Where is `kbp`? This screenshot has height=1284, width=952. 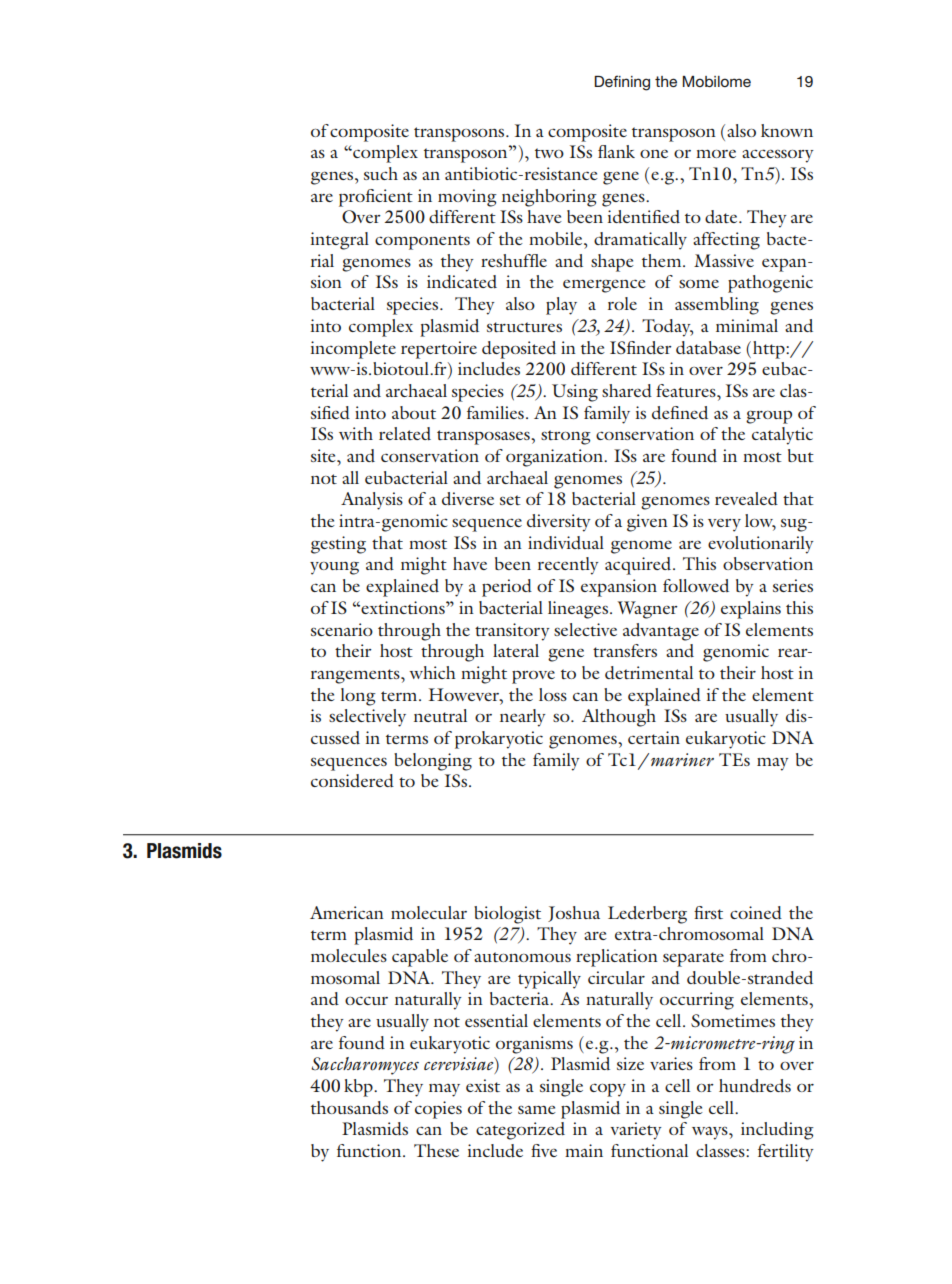
kbp is located at coordinates (359, 1088).
